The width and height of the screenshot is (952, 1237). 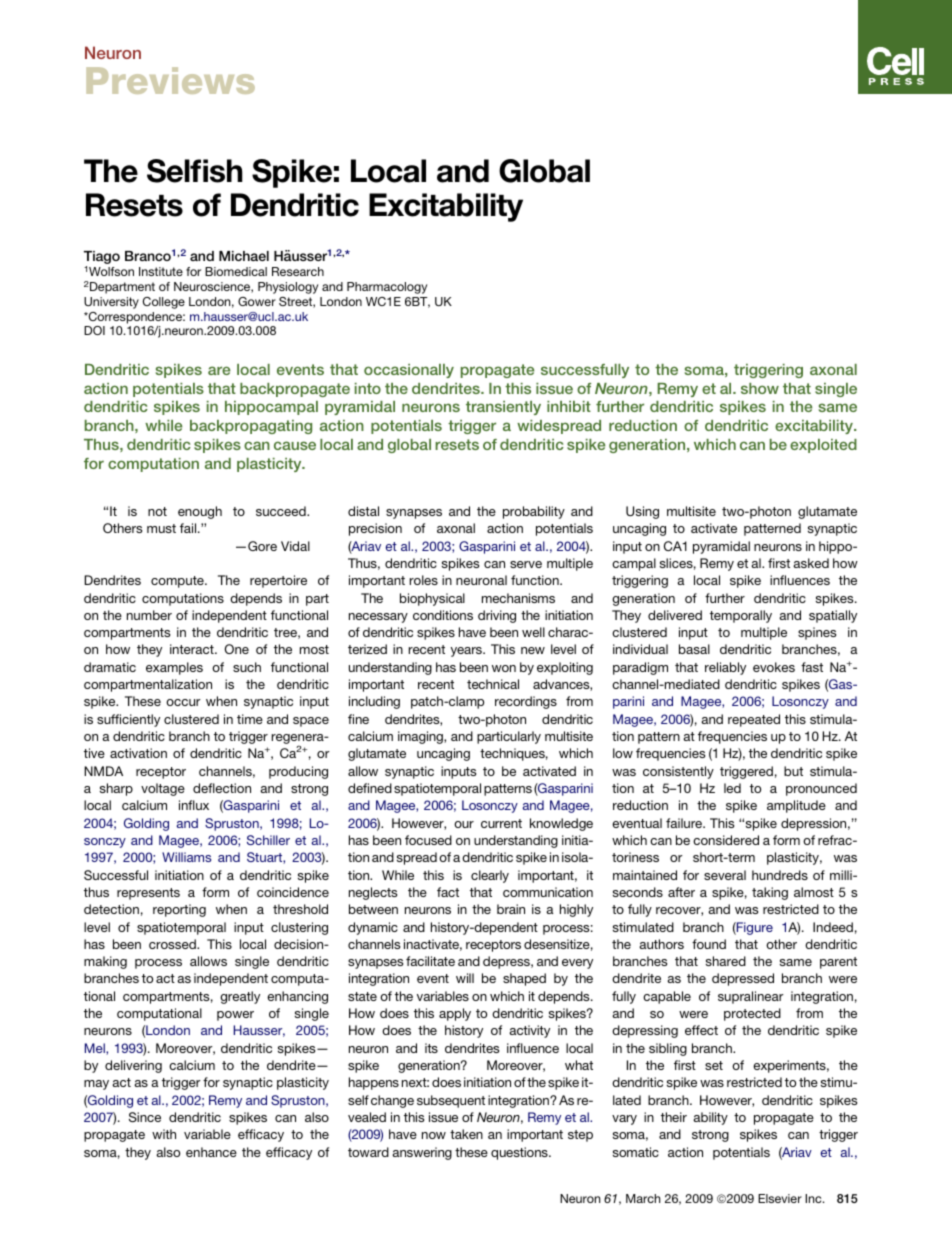 I want to click on interact, so click(x=193, y=649).
